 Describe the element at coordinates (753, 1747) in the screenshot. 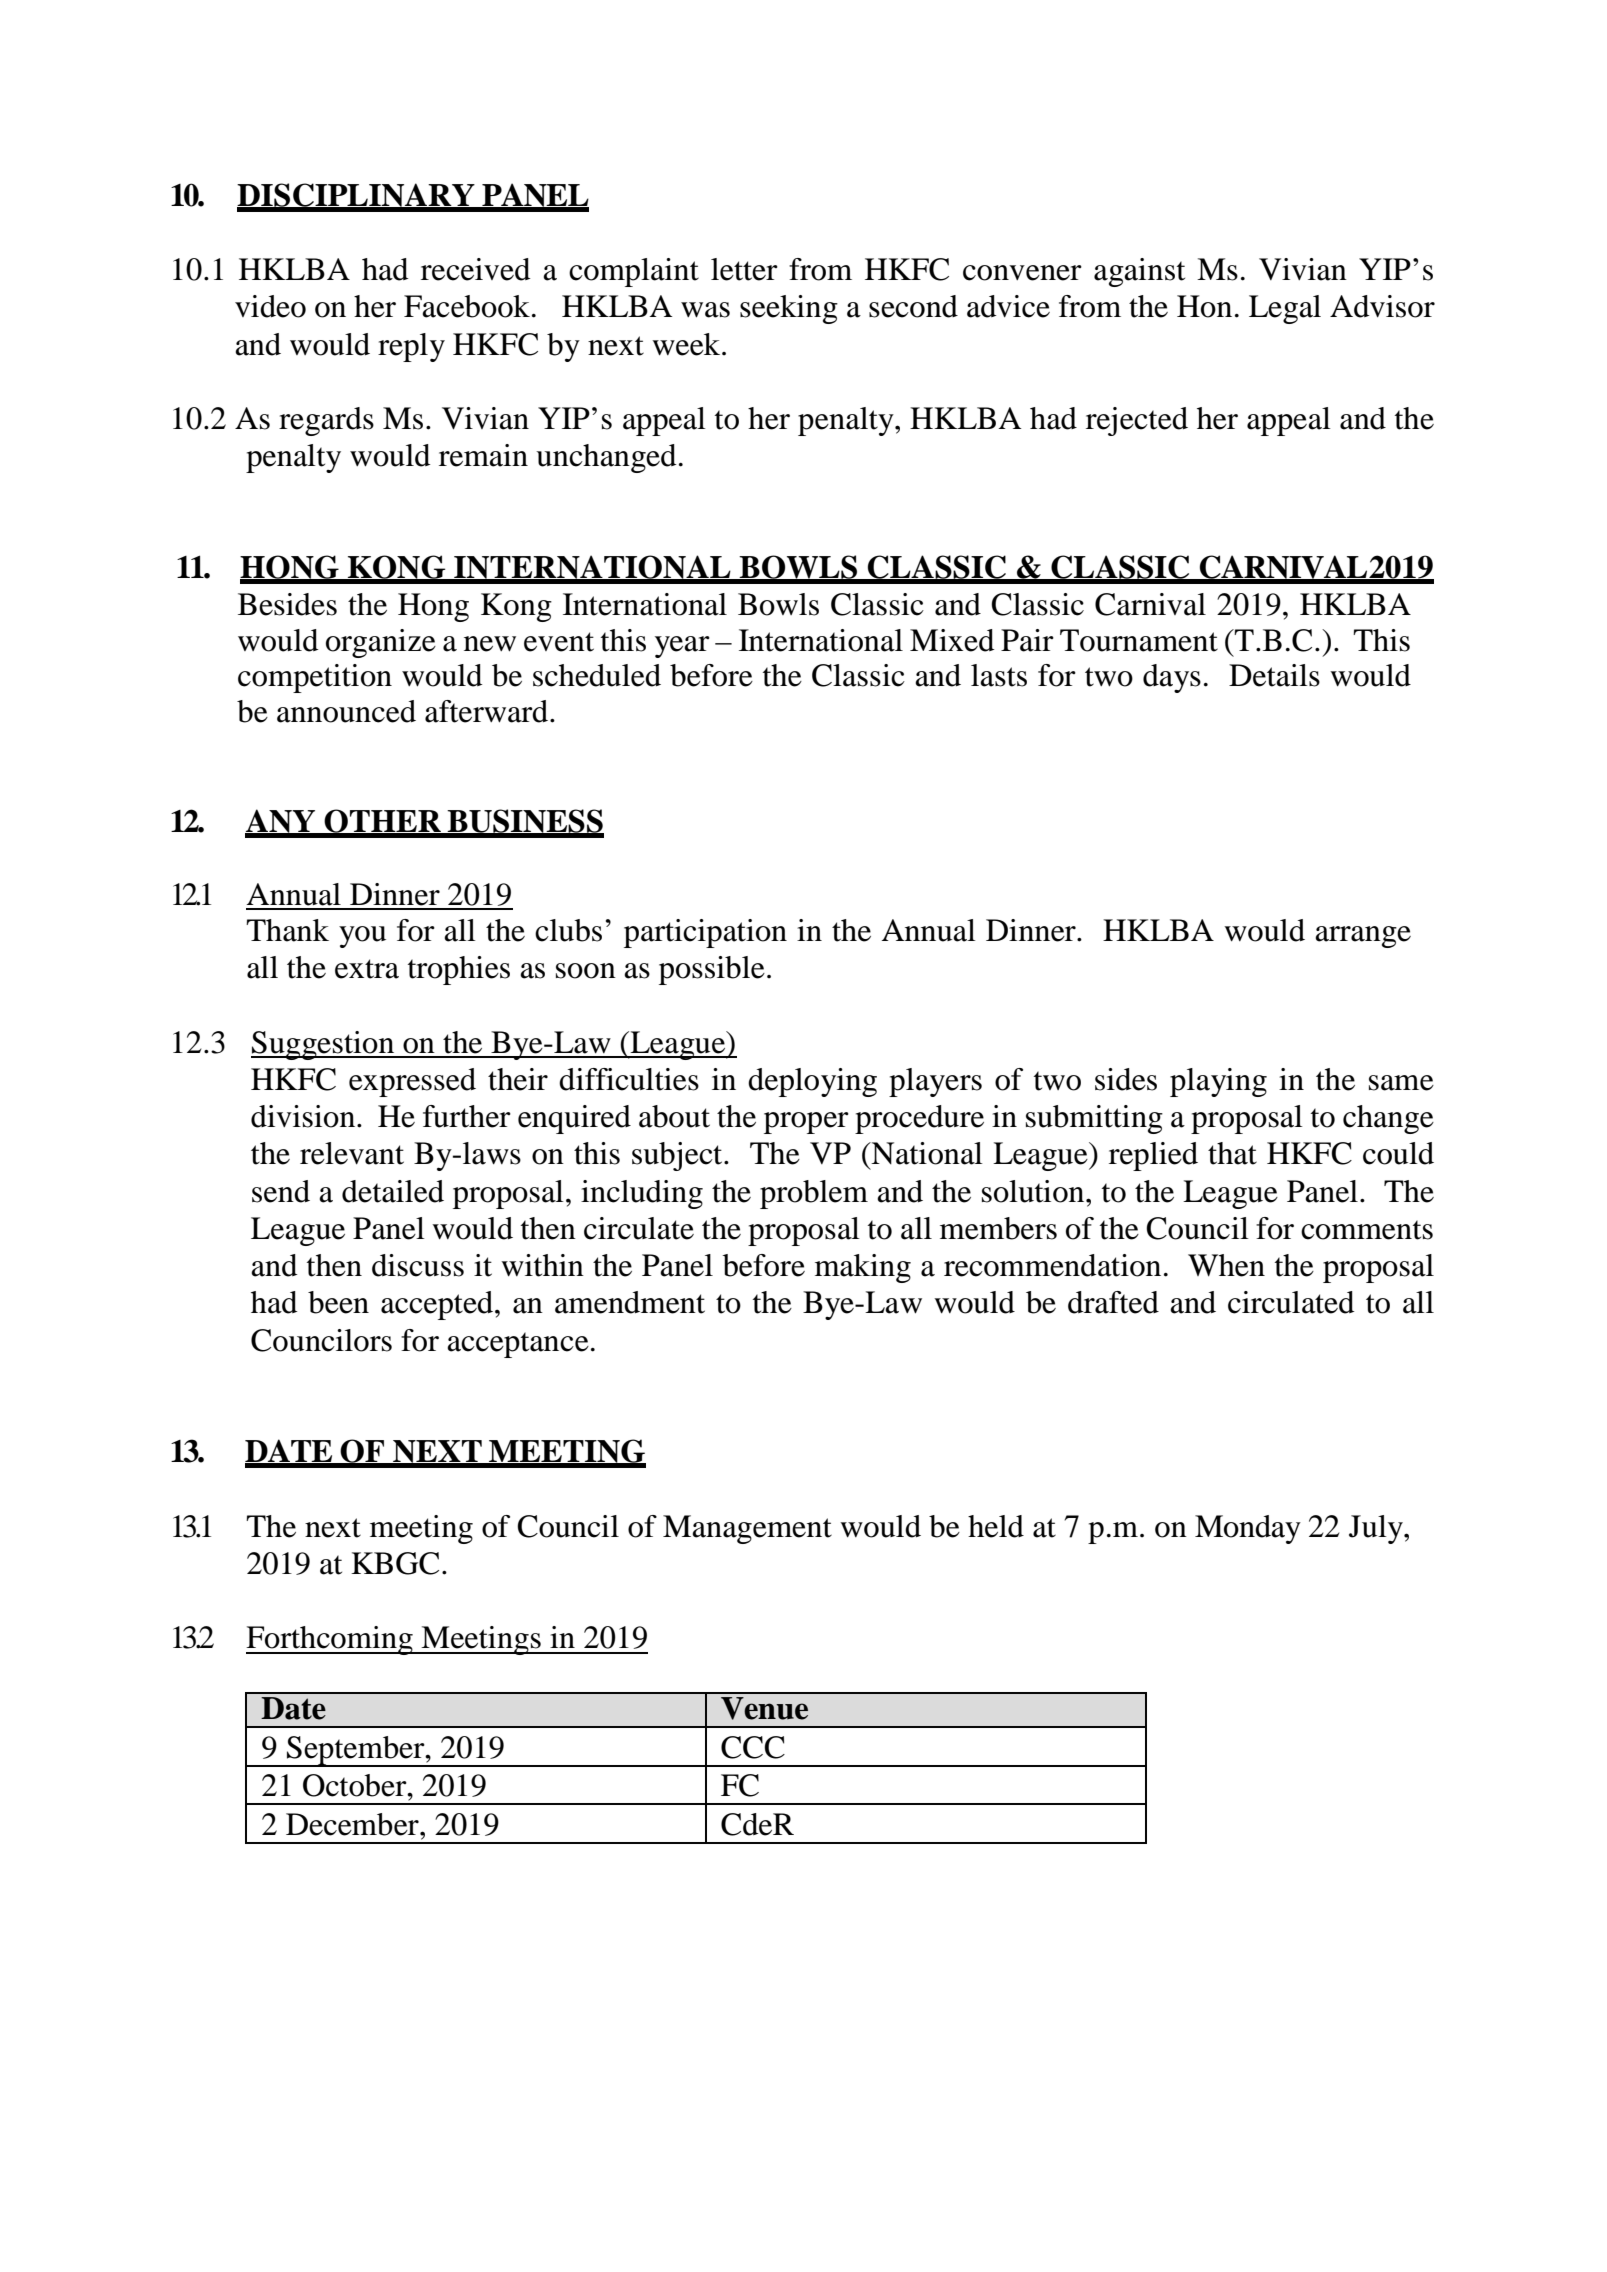

I see `CCC` at that location.
